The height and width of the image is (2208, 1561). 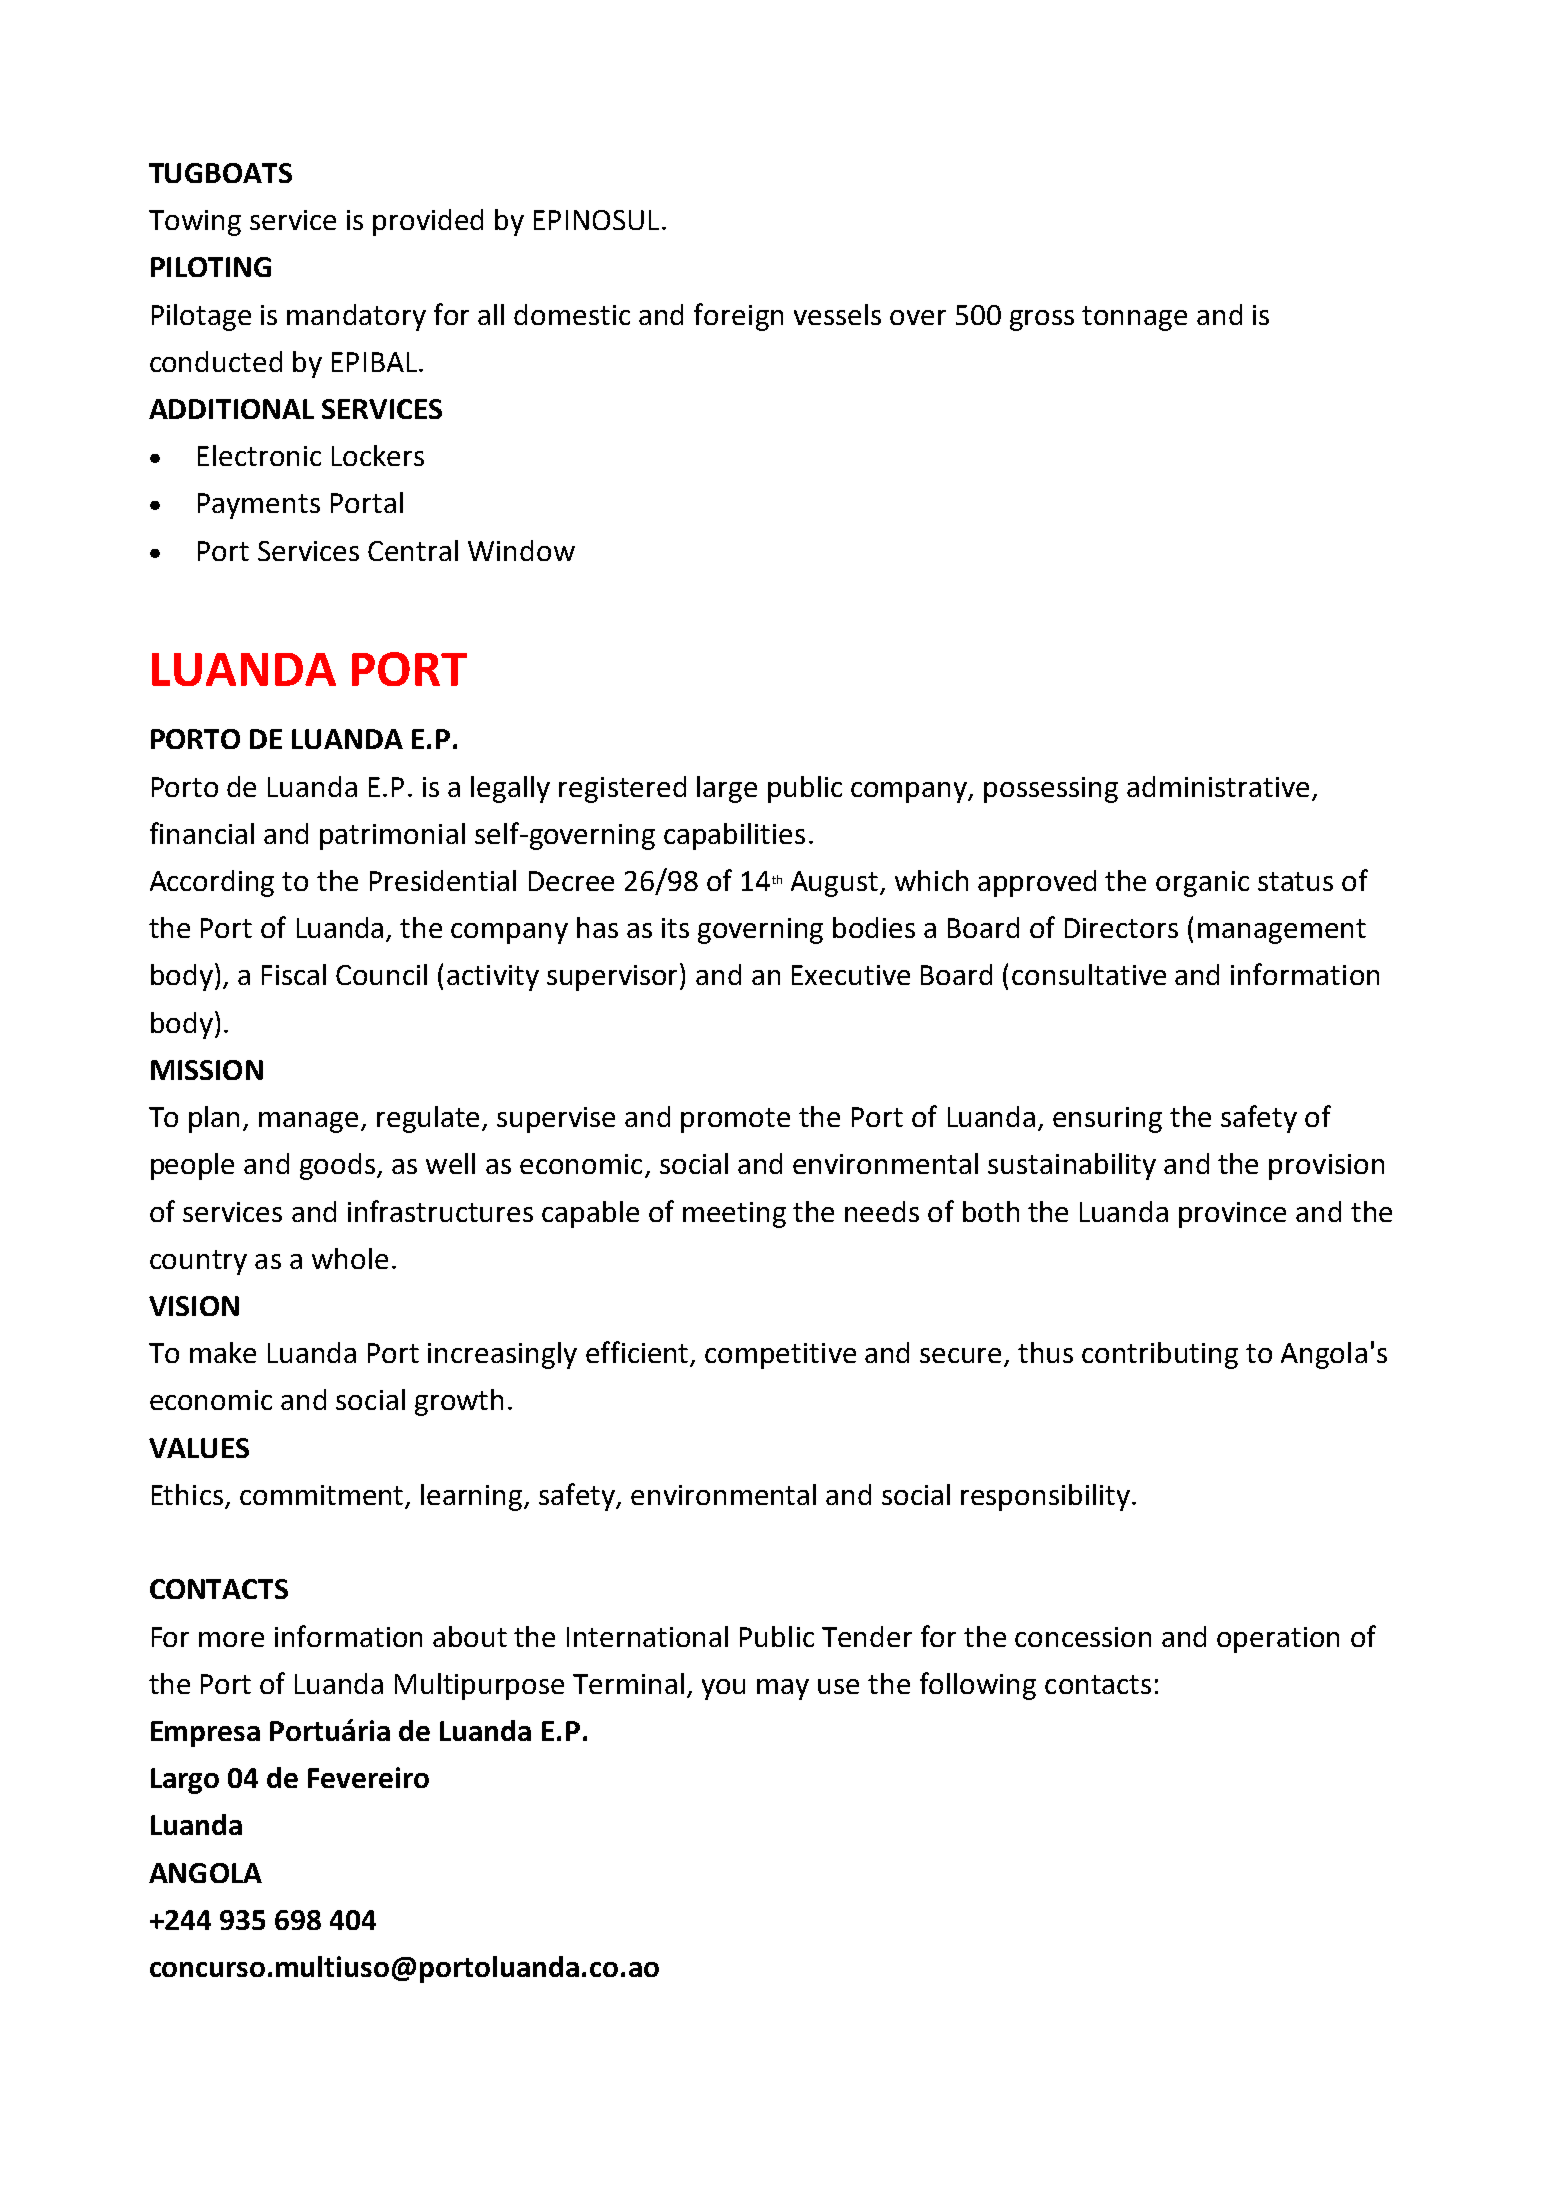 I want to click on consultative, so click(x=1089, y=974).
